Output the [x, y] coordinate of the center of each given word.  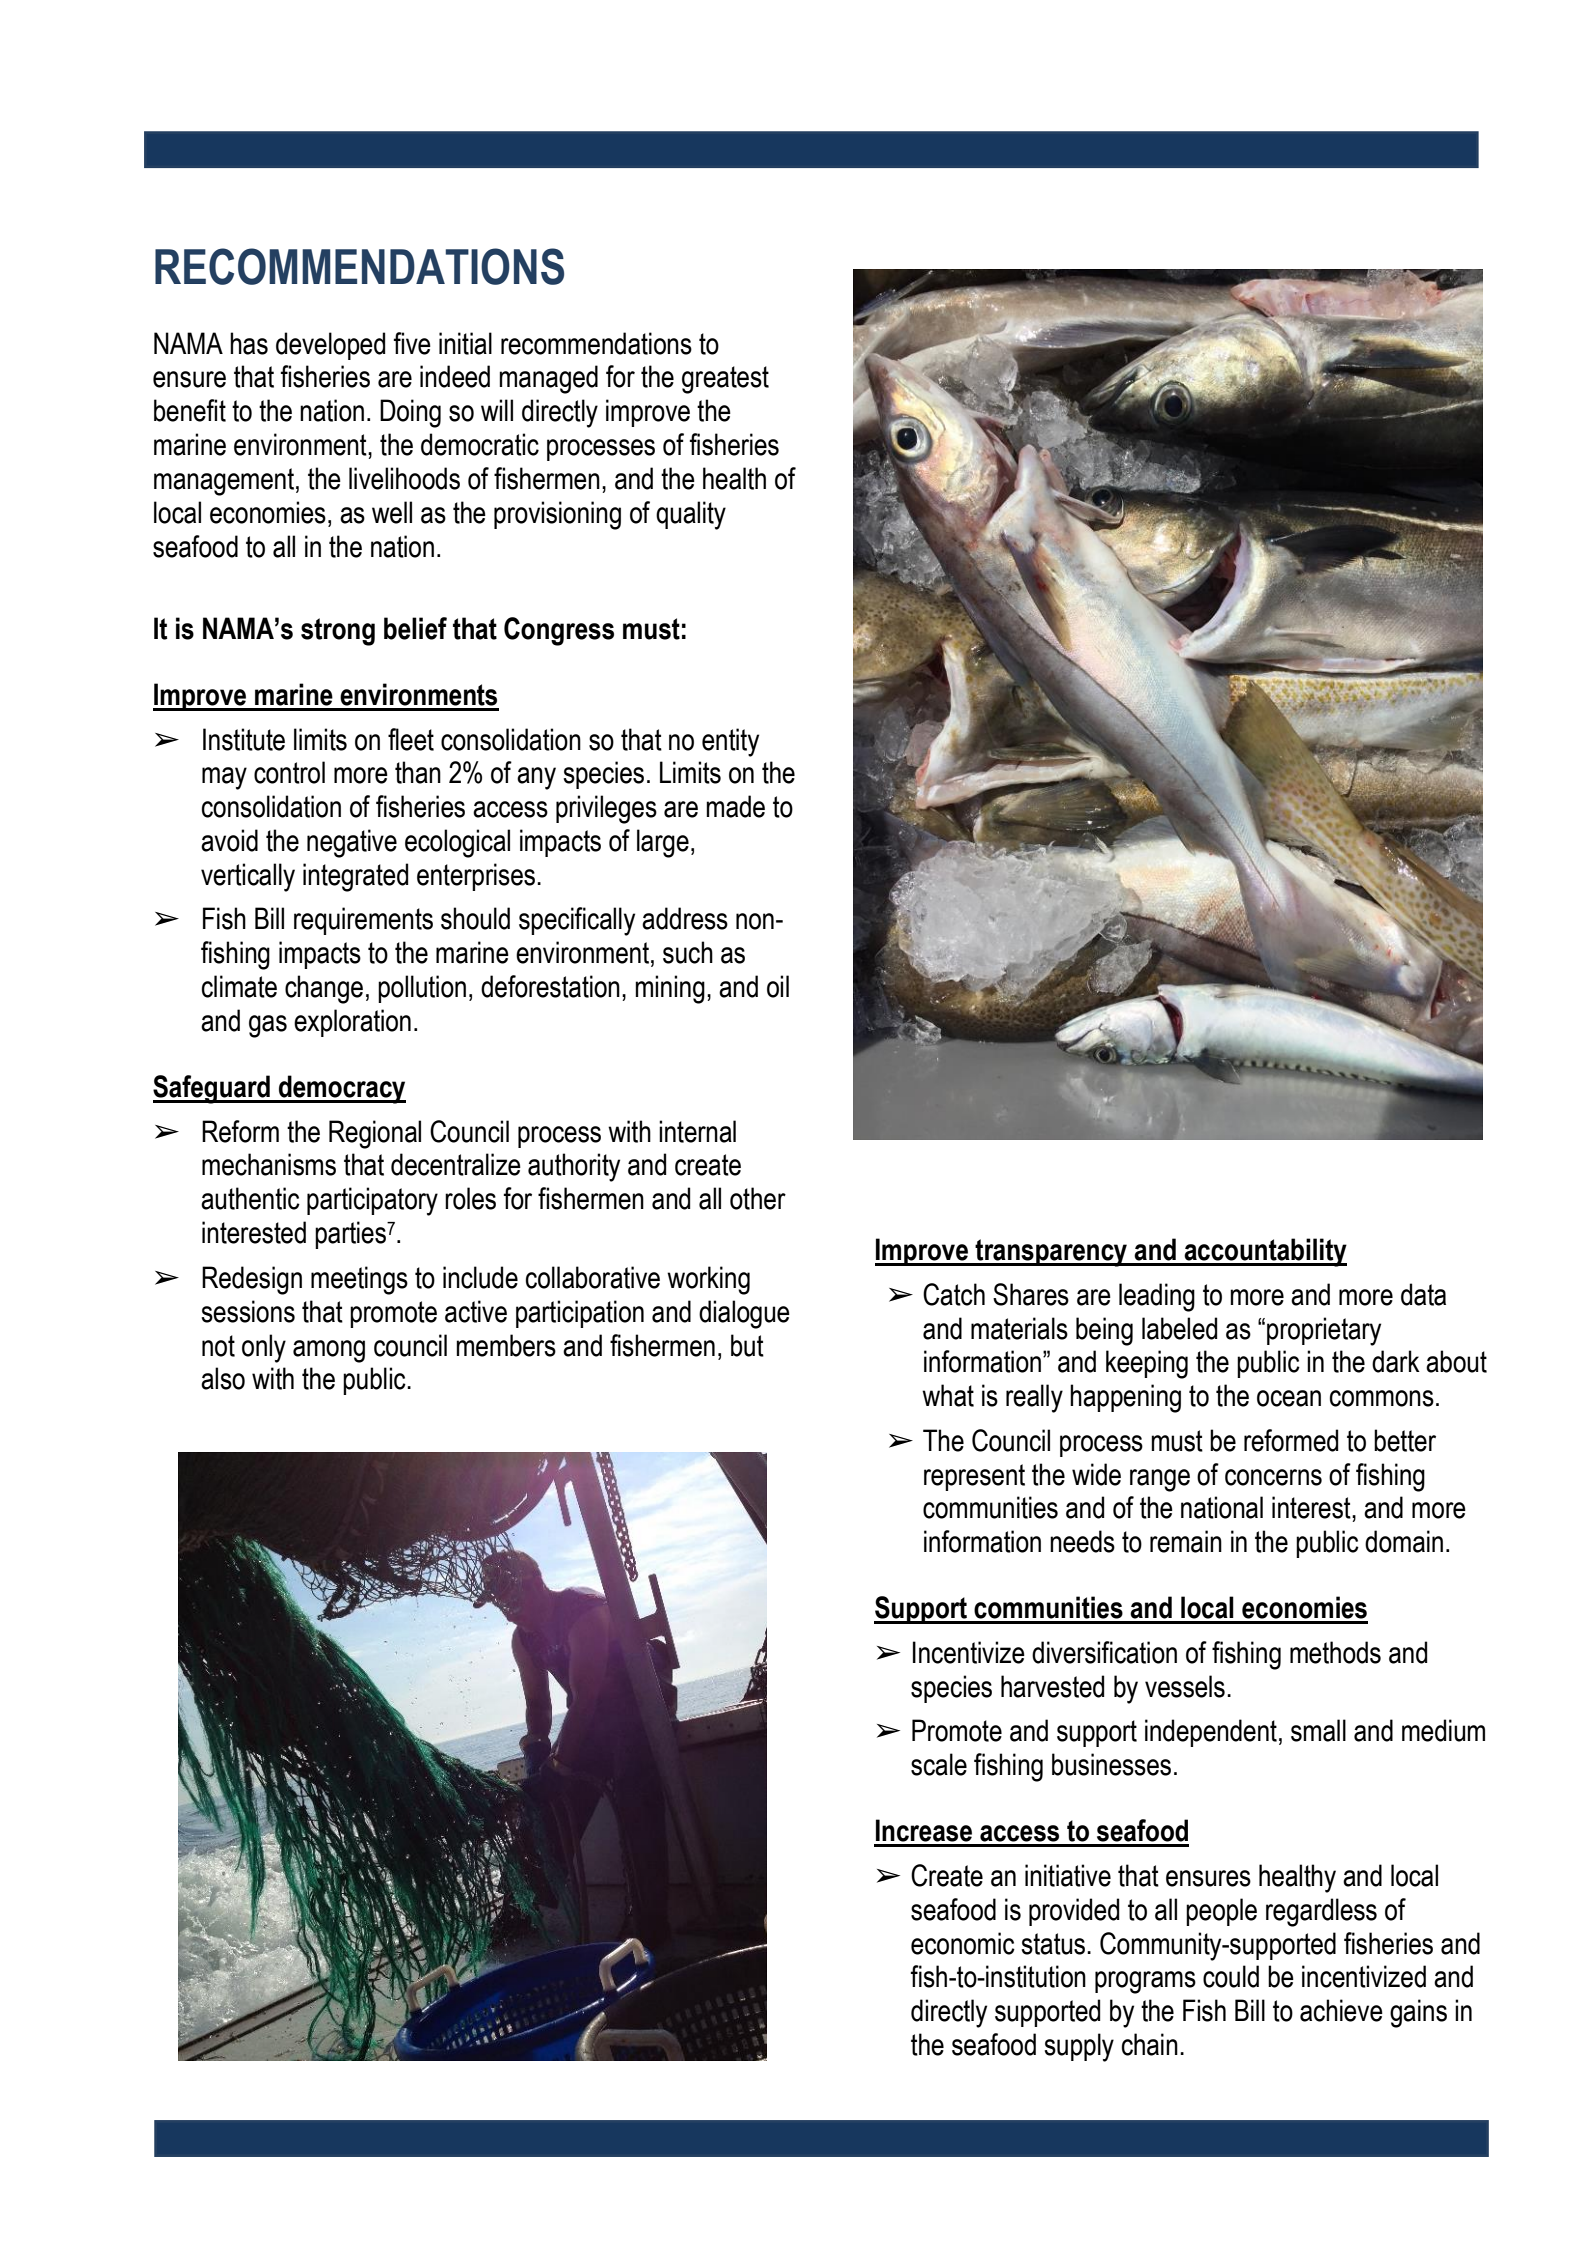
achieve [1341, 2010]
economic [963, 1943]
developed [330, 346]
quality [691, 515]
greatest [725, 380]
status [1053, 1944]
